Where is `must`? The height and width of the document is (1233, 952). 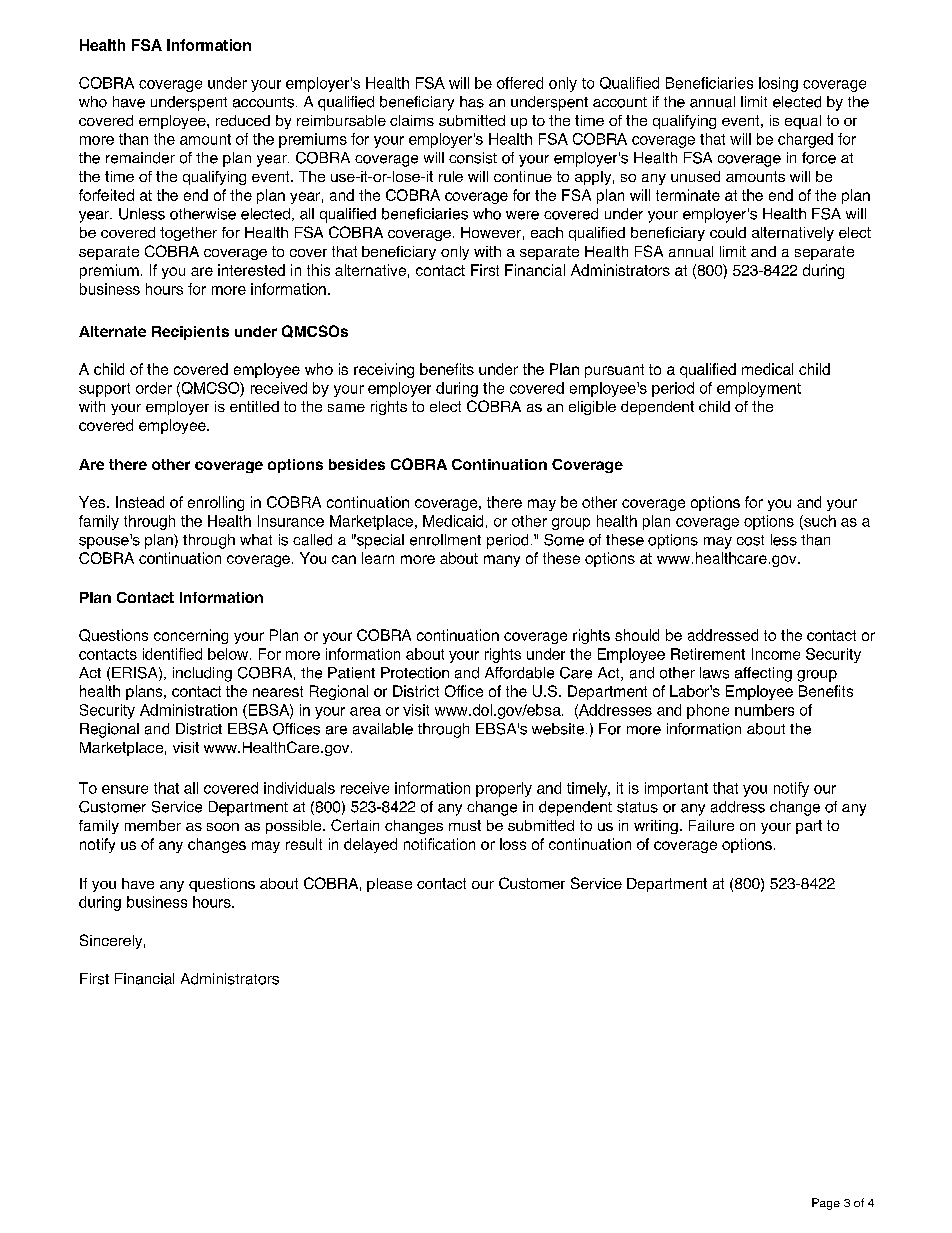
must is located at coordinates (465, 825).
